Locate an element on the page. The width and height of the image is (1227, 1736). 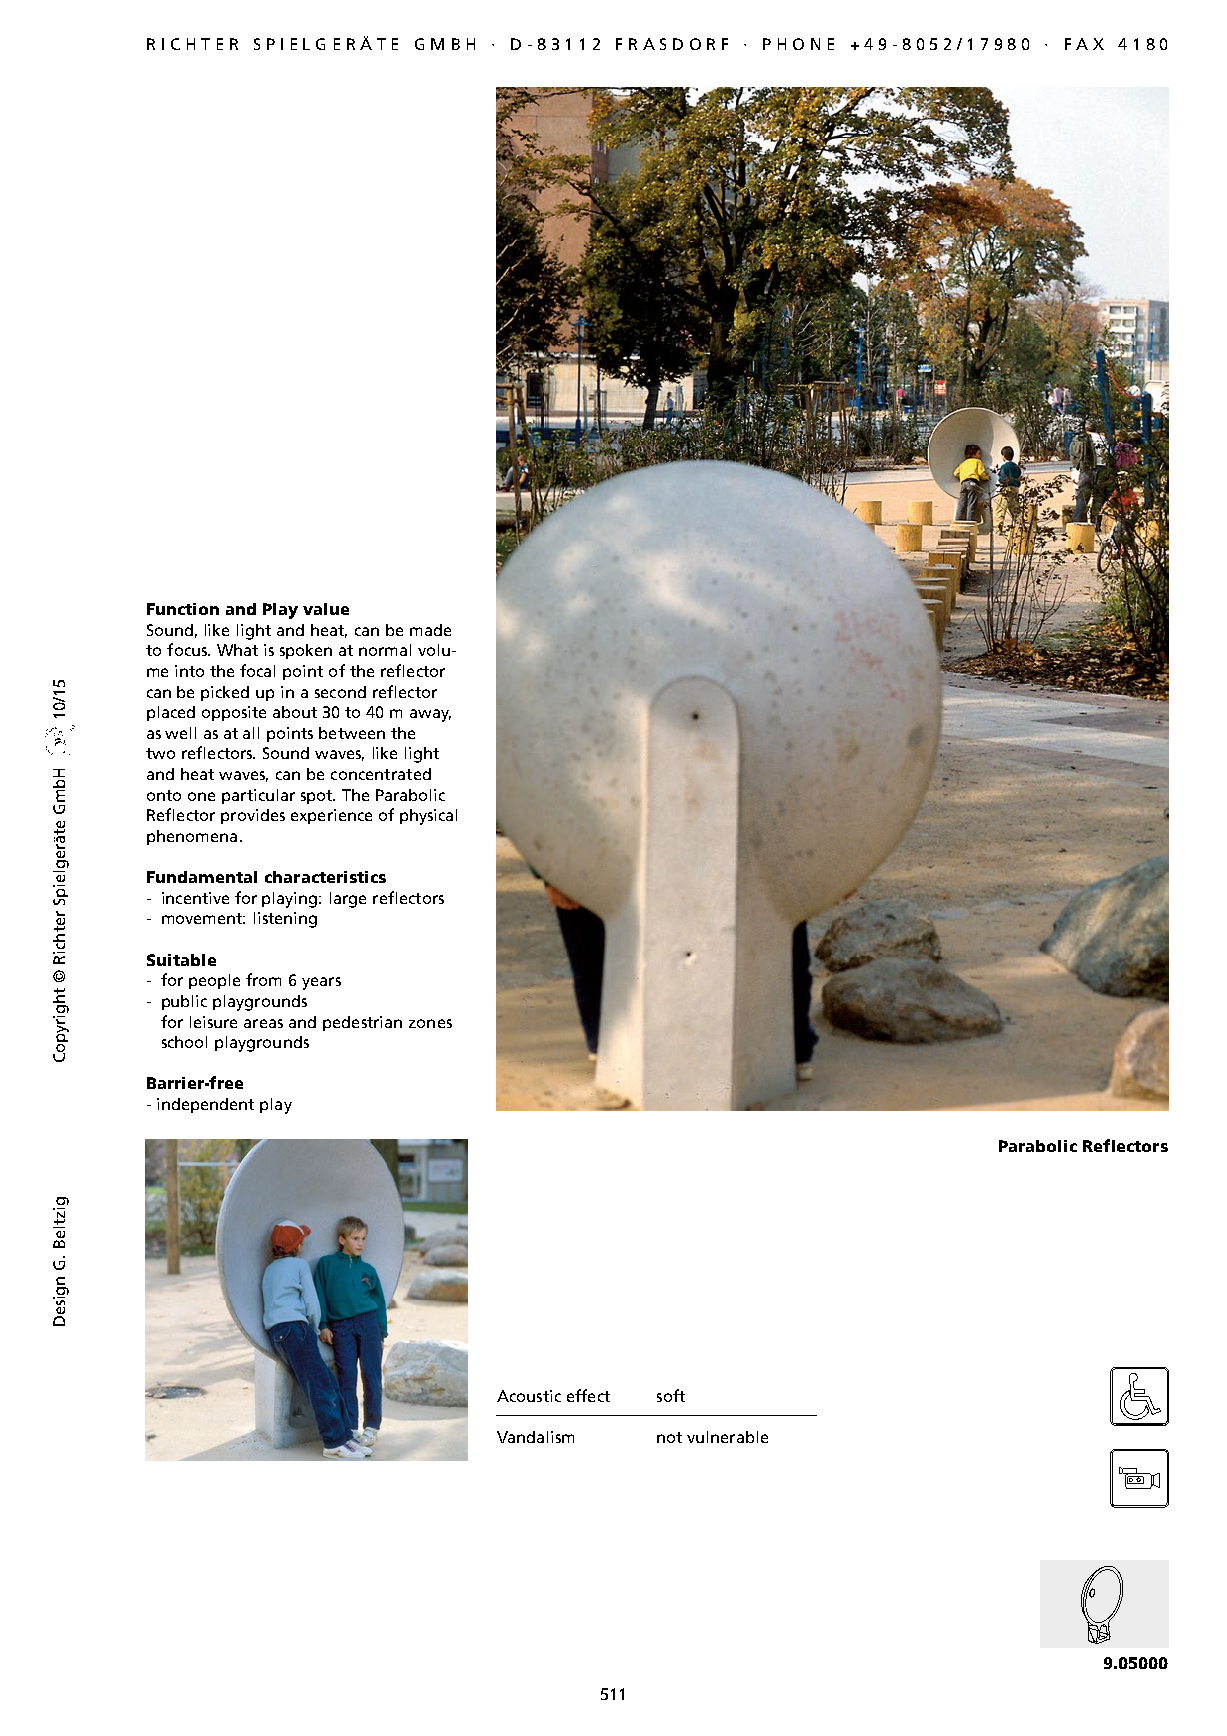
Vandalism is located at coordinates (535, 1437).
